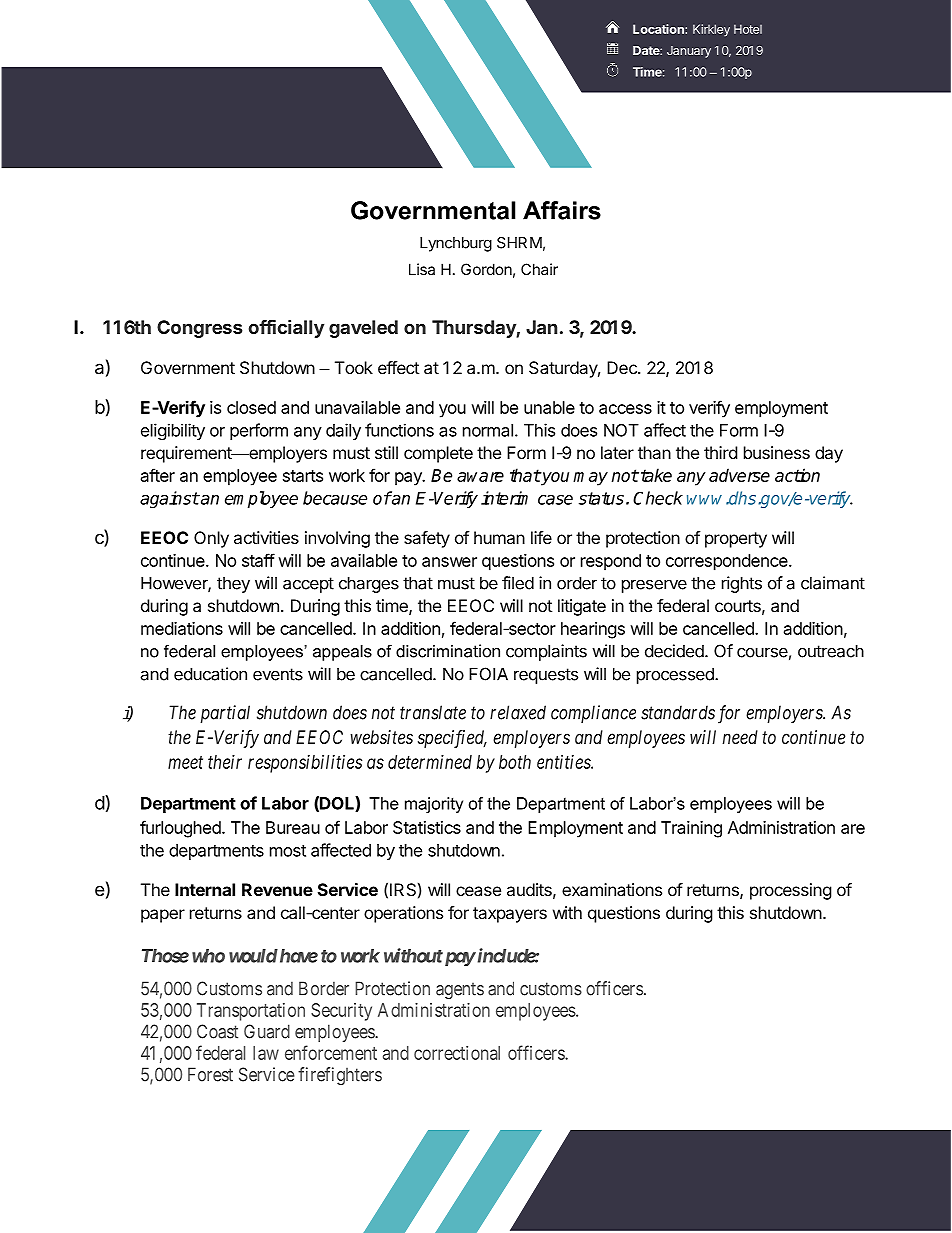  Describe the element at coordinates (422, 269) in the page. I see `Lisa` at that location.
